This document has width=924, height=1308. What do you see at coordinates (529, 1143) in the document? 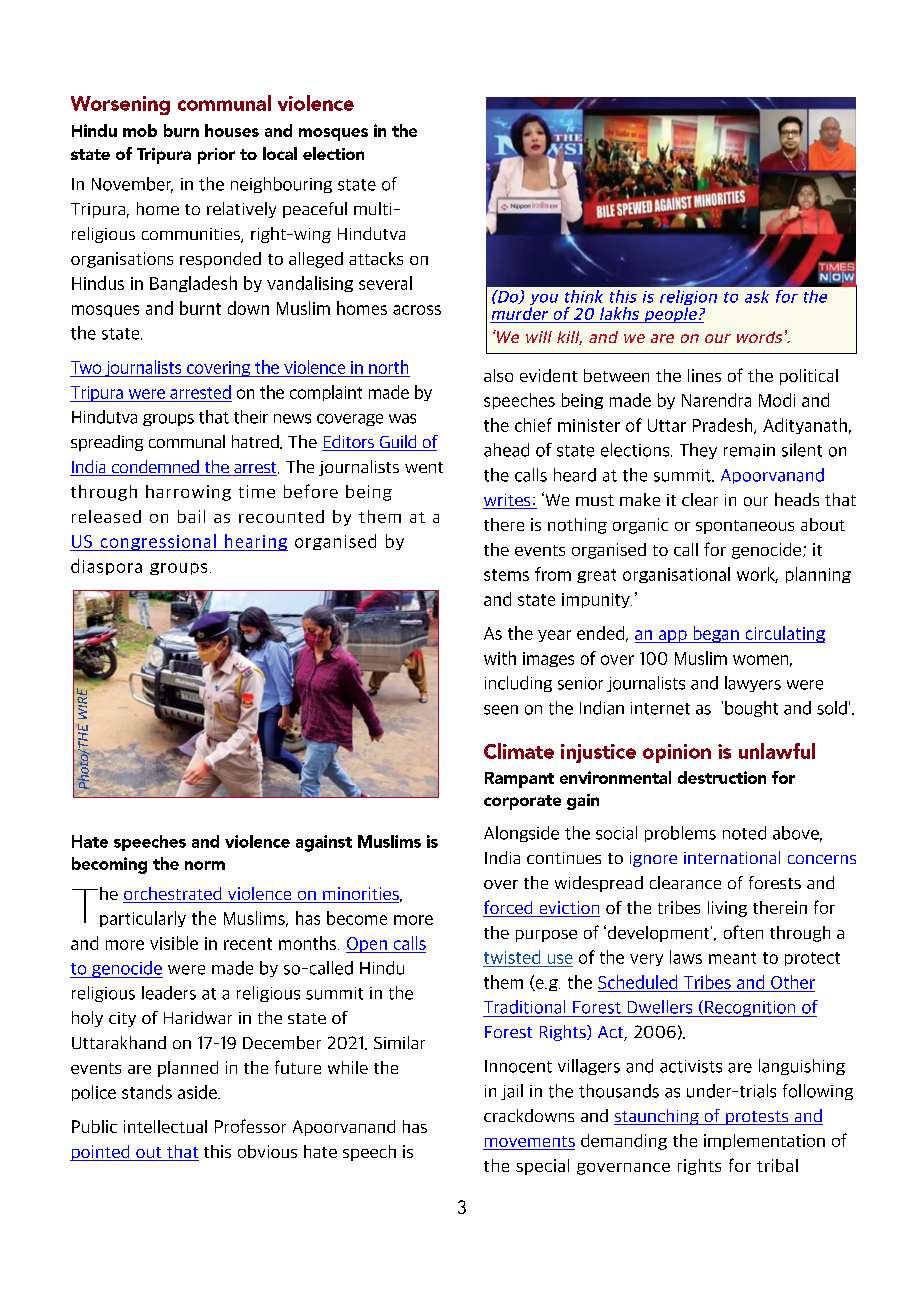
I see `movements` at bounding box center [529, 1143].
